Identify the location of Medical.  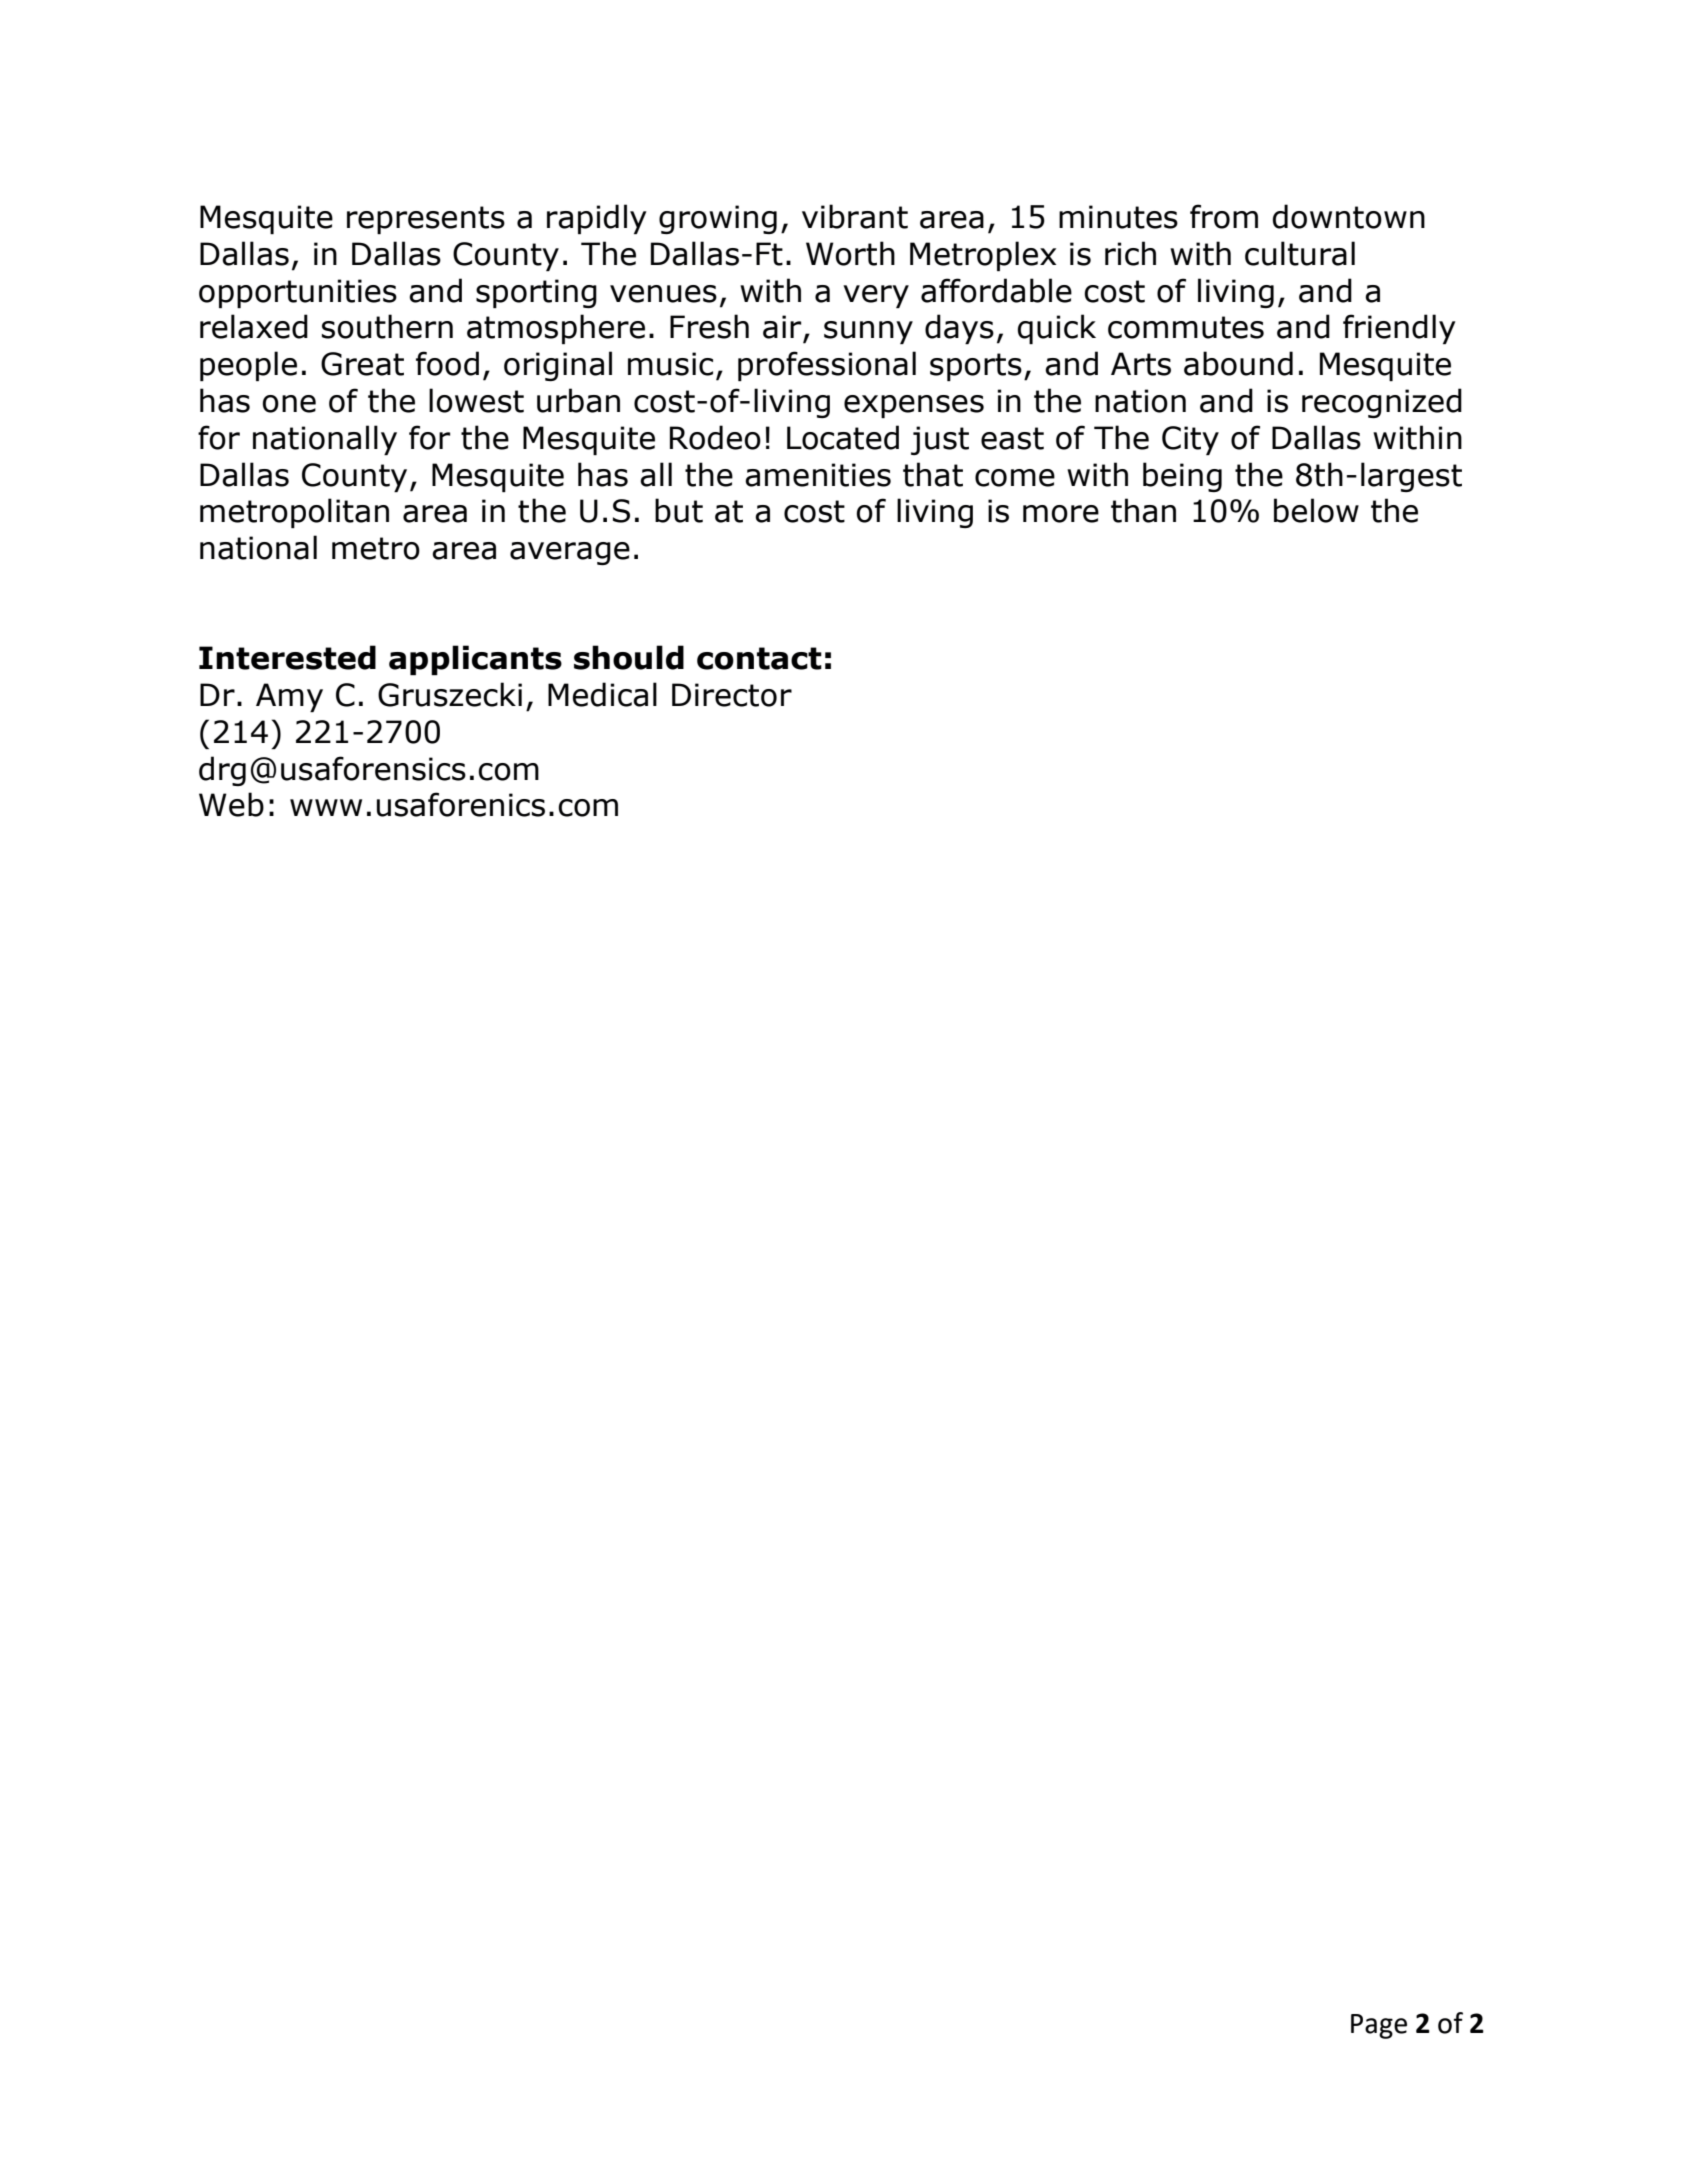
(602, 694).
